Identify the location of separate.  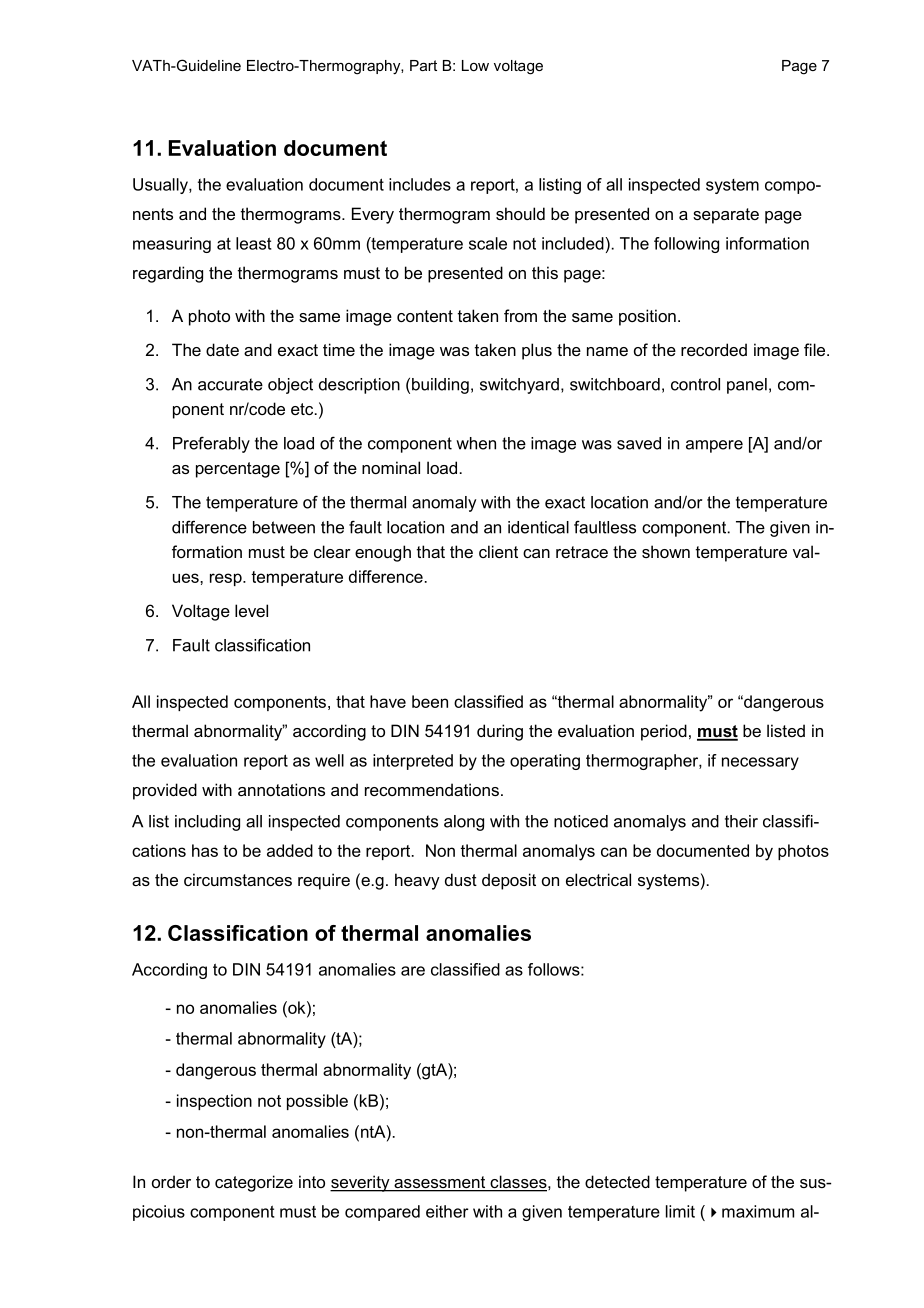
(726, 216).
